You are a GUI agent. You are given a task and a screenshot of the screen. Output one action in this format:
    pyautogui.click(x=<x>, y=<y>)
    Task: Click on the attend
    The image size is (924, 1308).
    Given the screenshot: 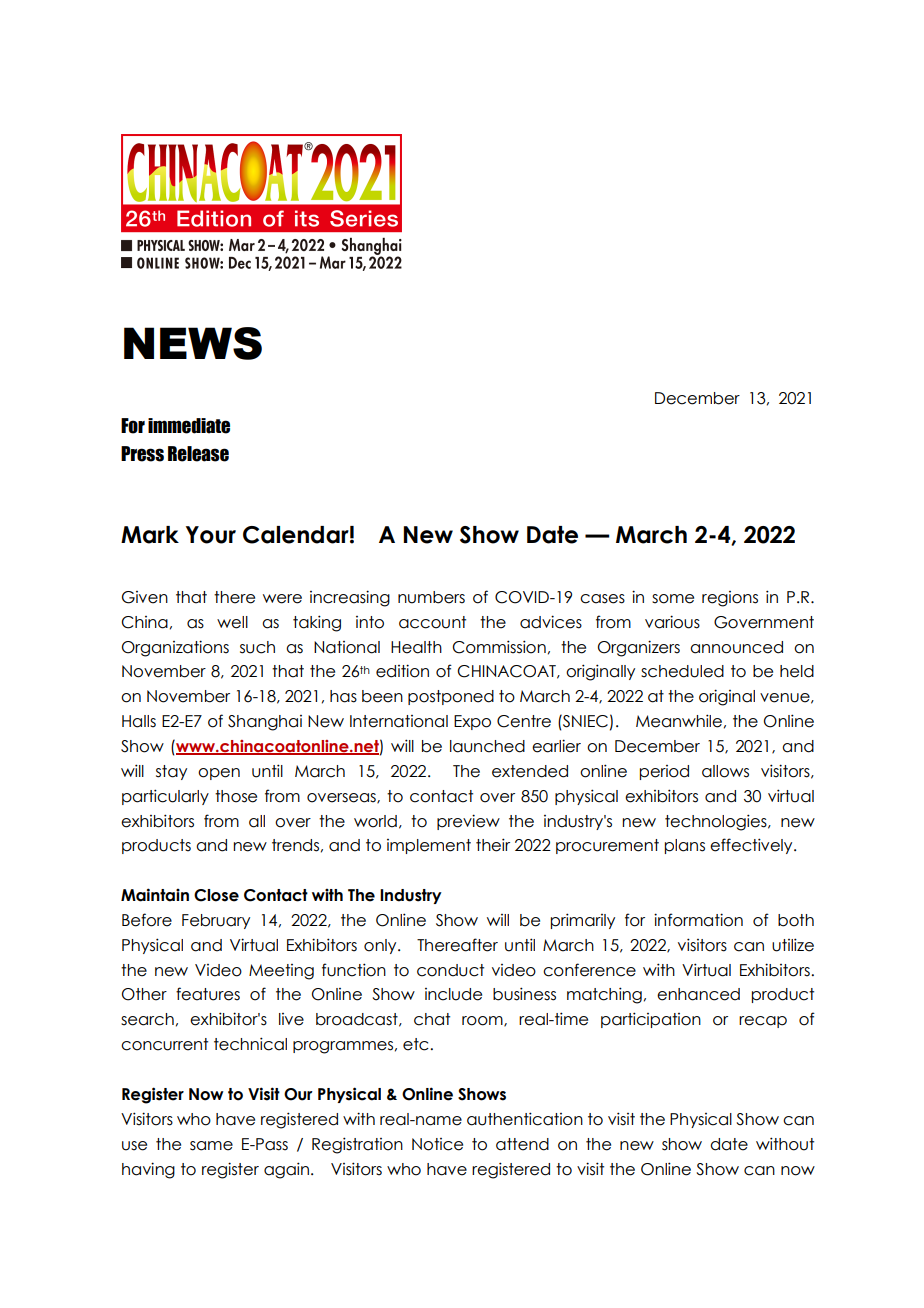 What is the action you would take?
    pyautogui.click(x=522, y=1144)
